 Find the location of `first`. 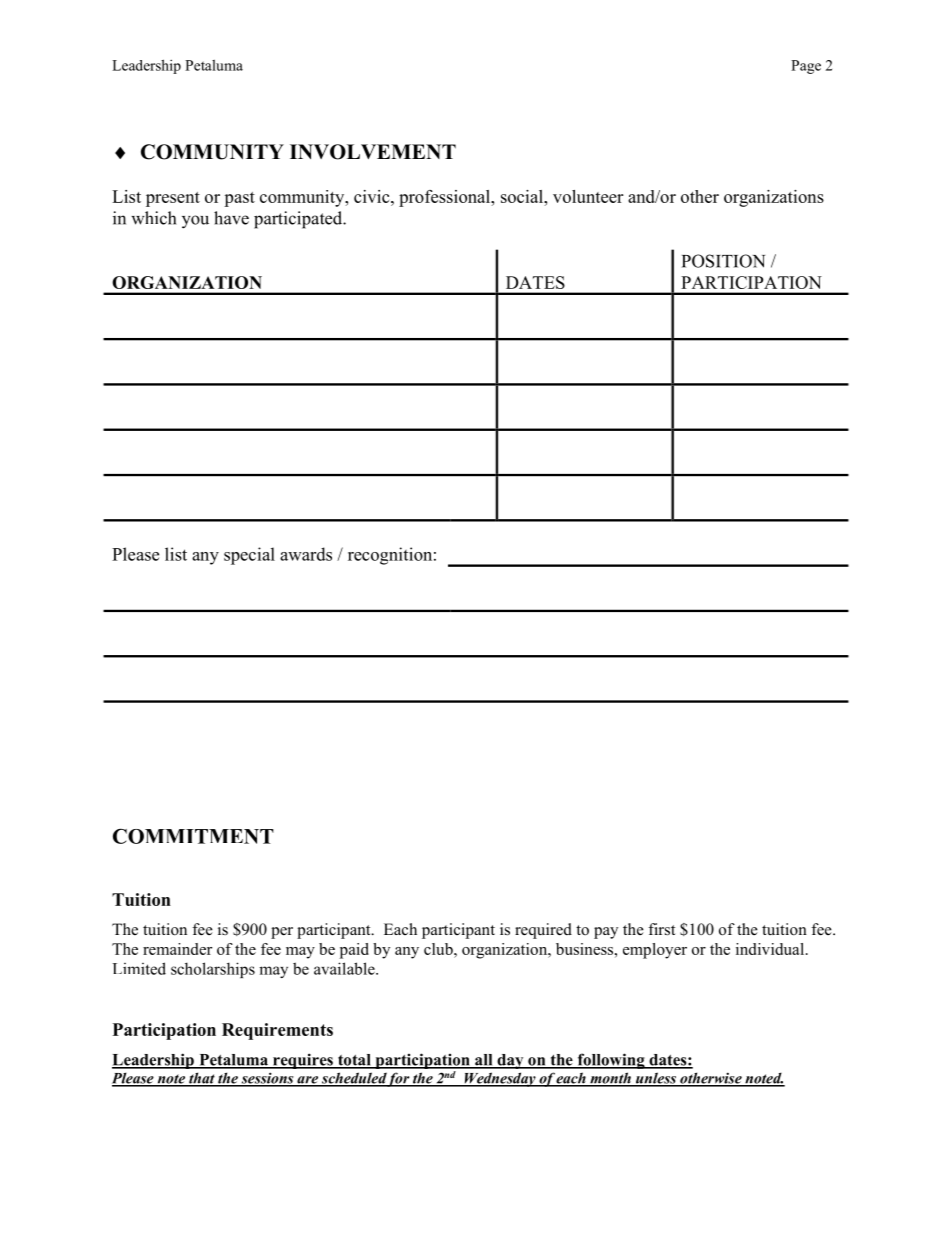

first is located at coordinates (661, 929).
